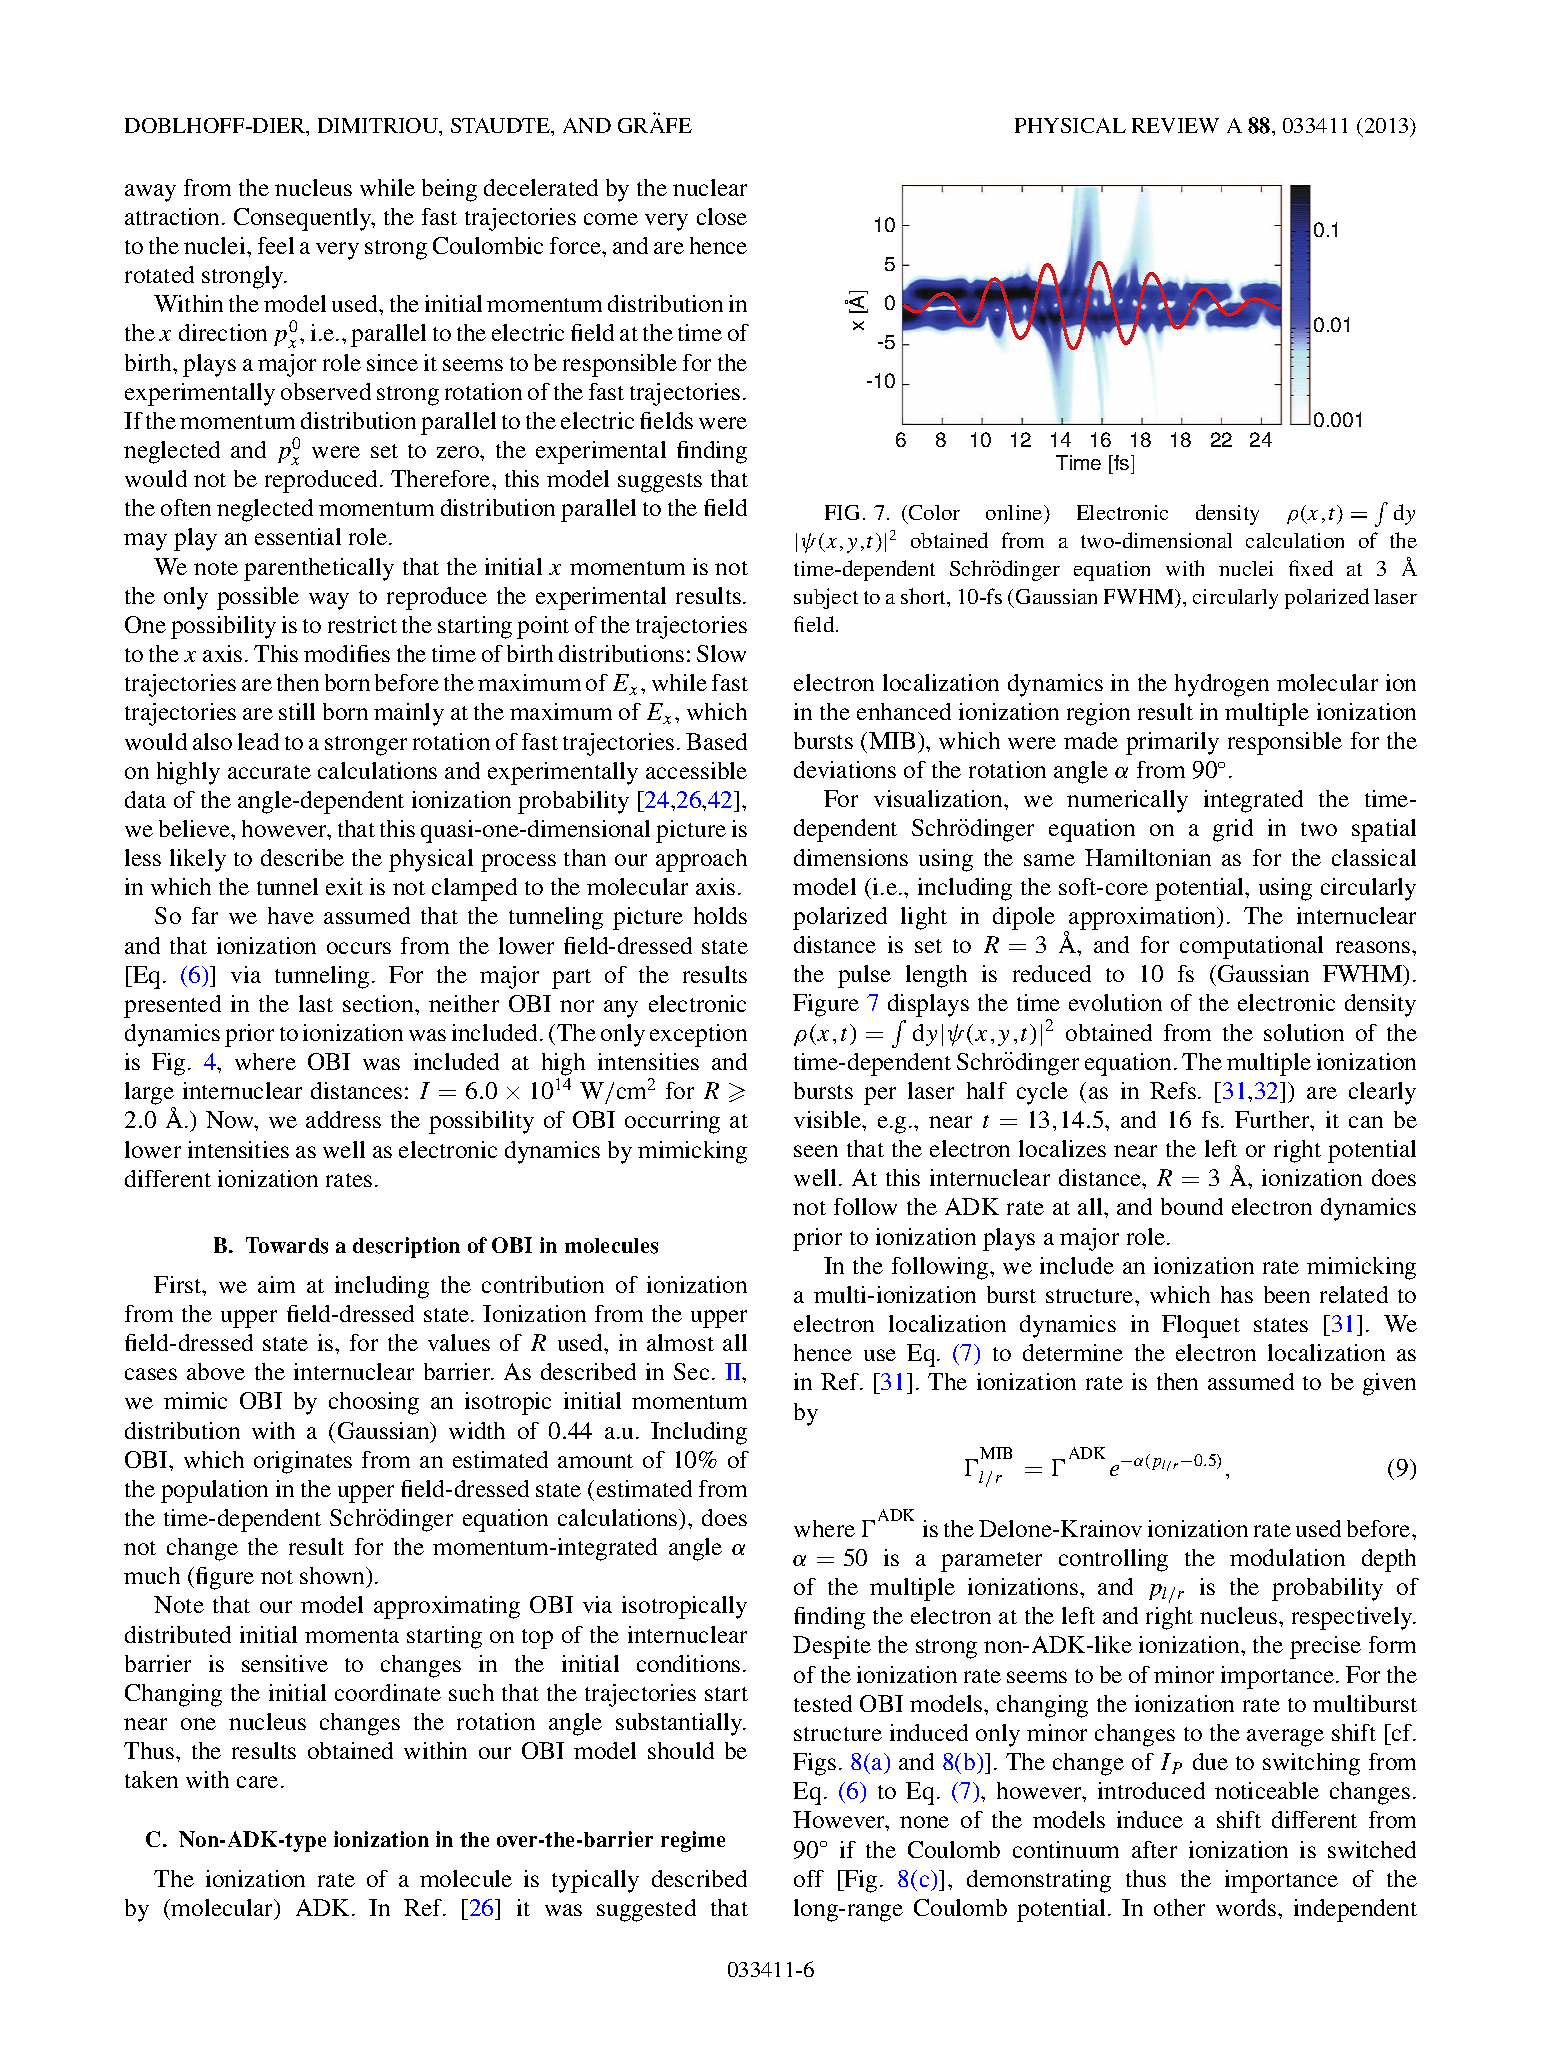 The height and width of the screenshot is (2061, 1546). I want to click on care, so click(257, 1782).
